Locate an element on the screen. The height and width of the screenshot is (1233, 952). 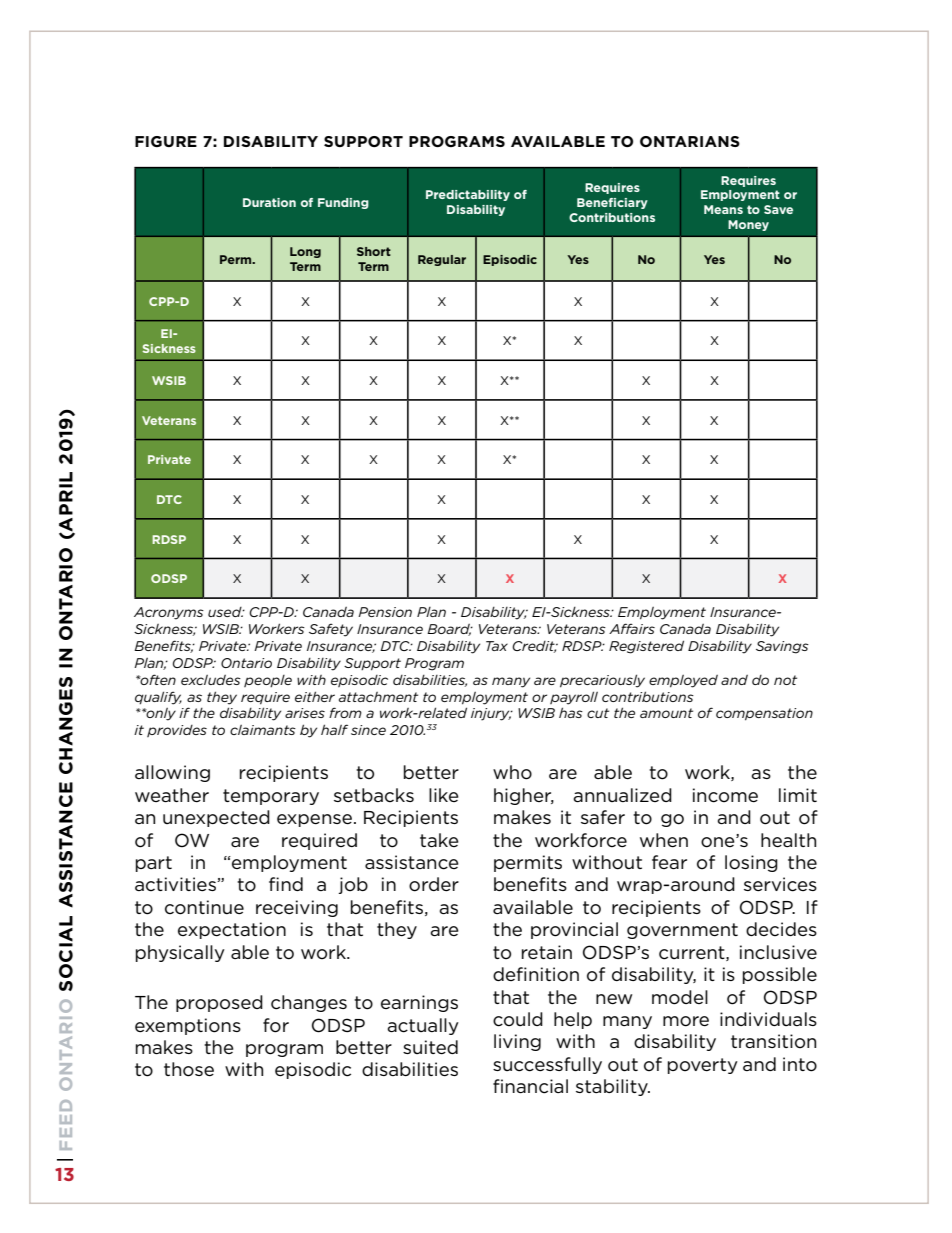
Duration is located at coordinates (269, 202).
